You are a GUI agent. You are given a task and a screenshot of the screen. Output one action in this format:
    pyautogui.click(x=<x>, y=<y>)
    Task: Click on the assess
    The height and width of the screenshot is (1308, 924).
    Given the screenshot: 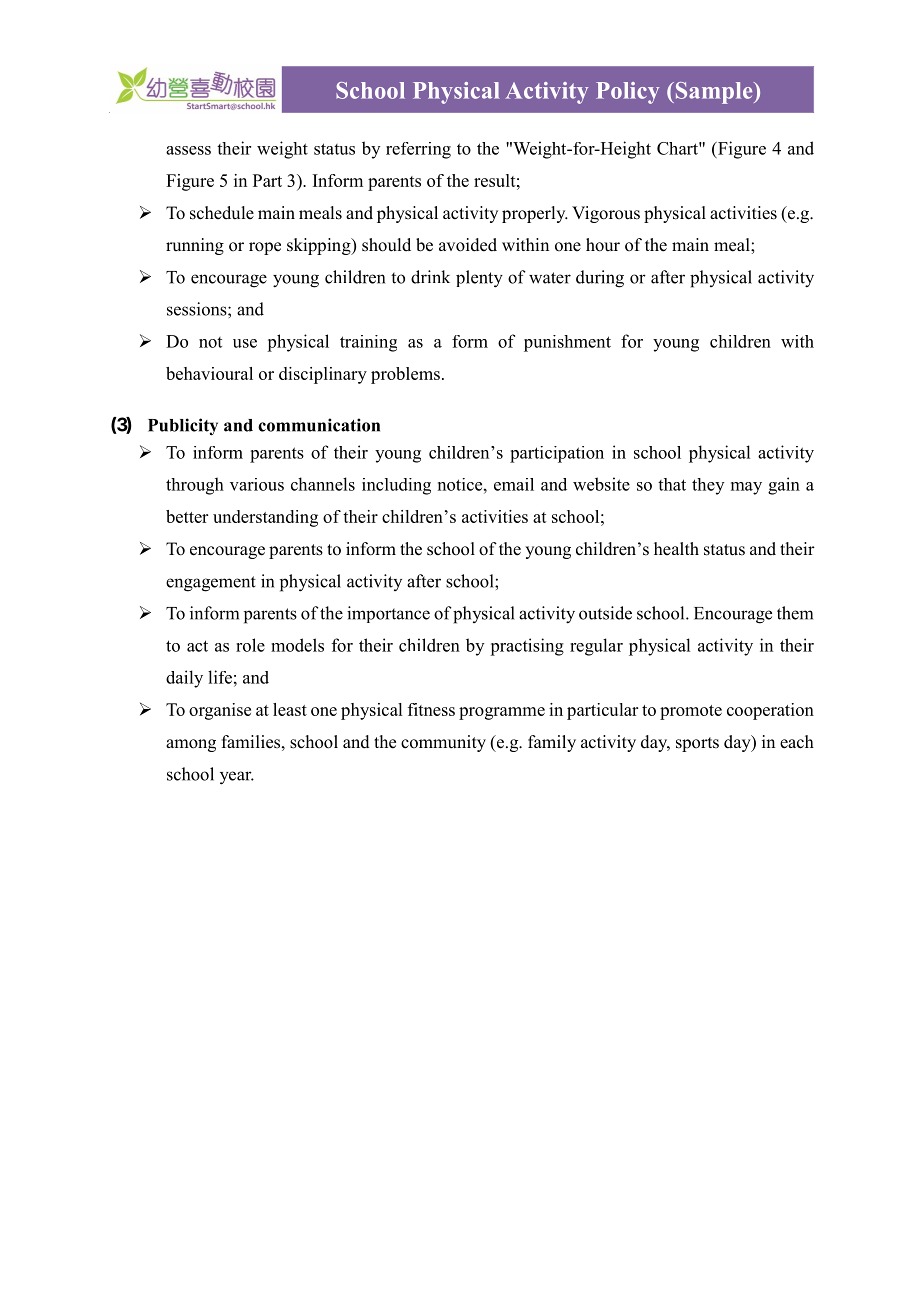 What is the action you would take?
    pyautogui.click(x=188, y=150)
